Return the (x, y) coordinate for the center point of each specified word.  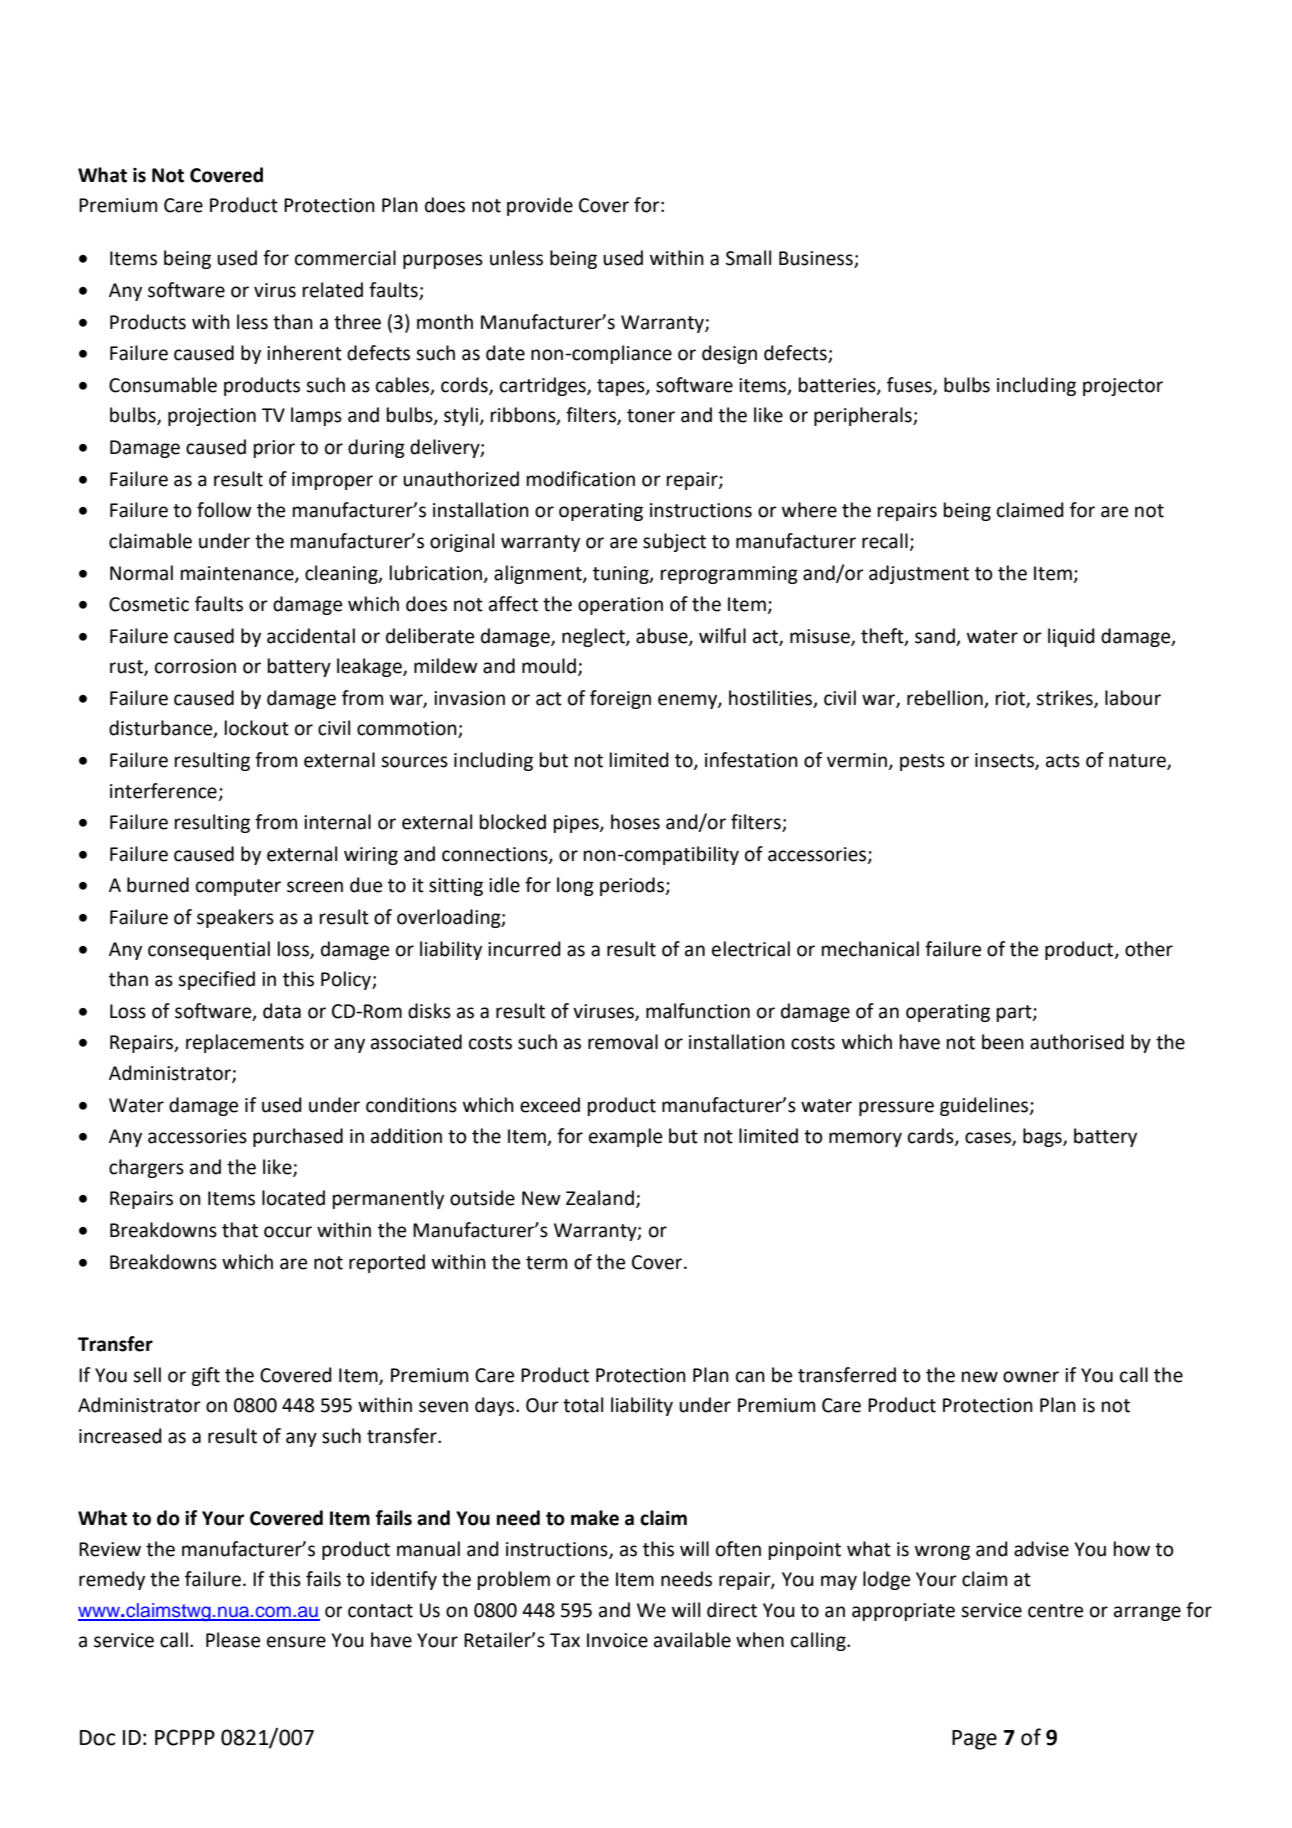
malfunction (698, 1011)
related (333, 290)
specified (216, 980)
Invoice (617, 1640)
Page (974, 1740)
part (1015, 1013)
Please (233, 1640)
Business (817, 259)
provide (540, 206)
